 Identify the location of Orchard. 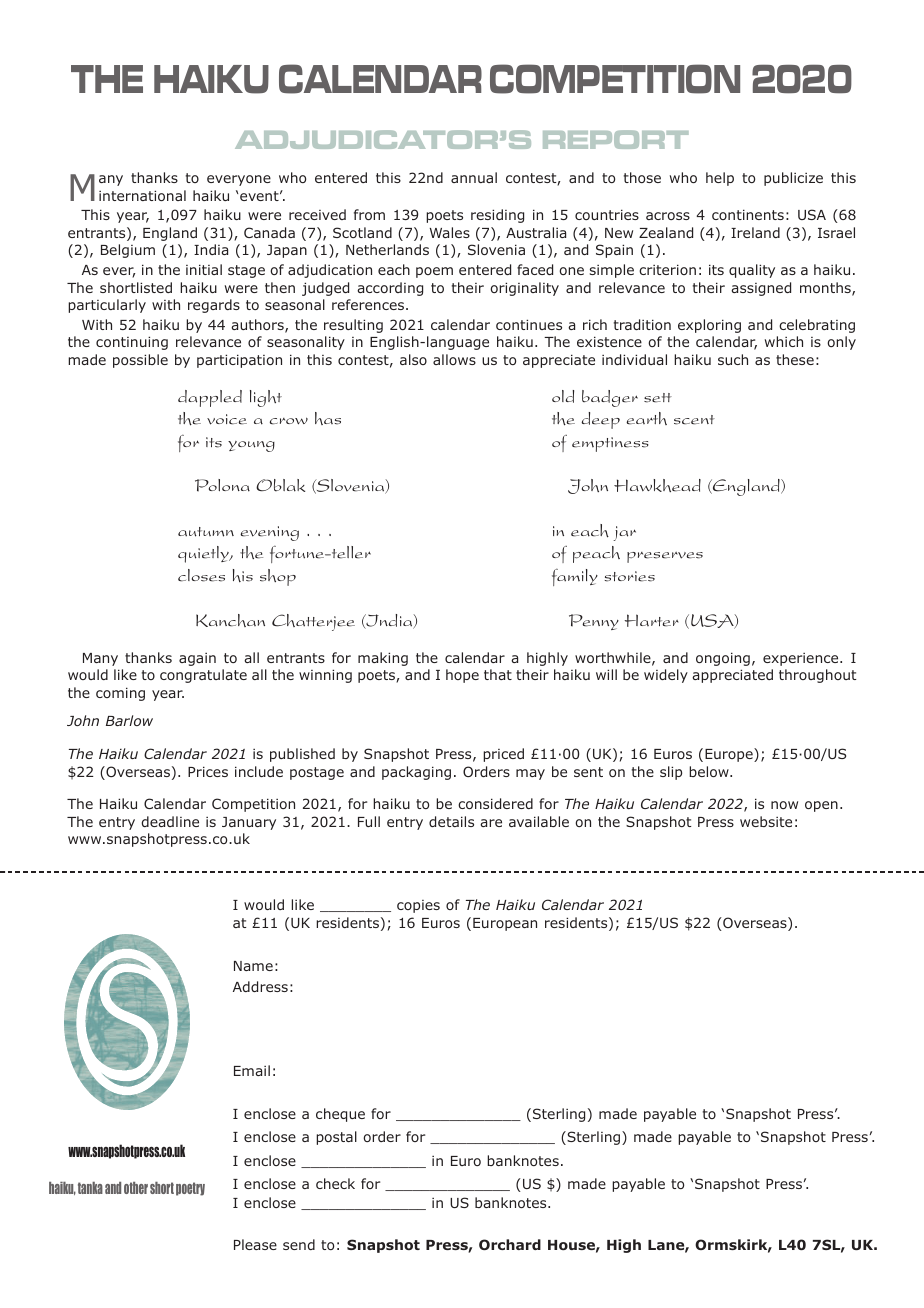
(510, 1244).
